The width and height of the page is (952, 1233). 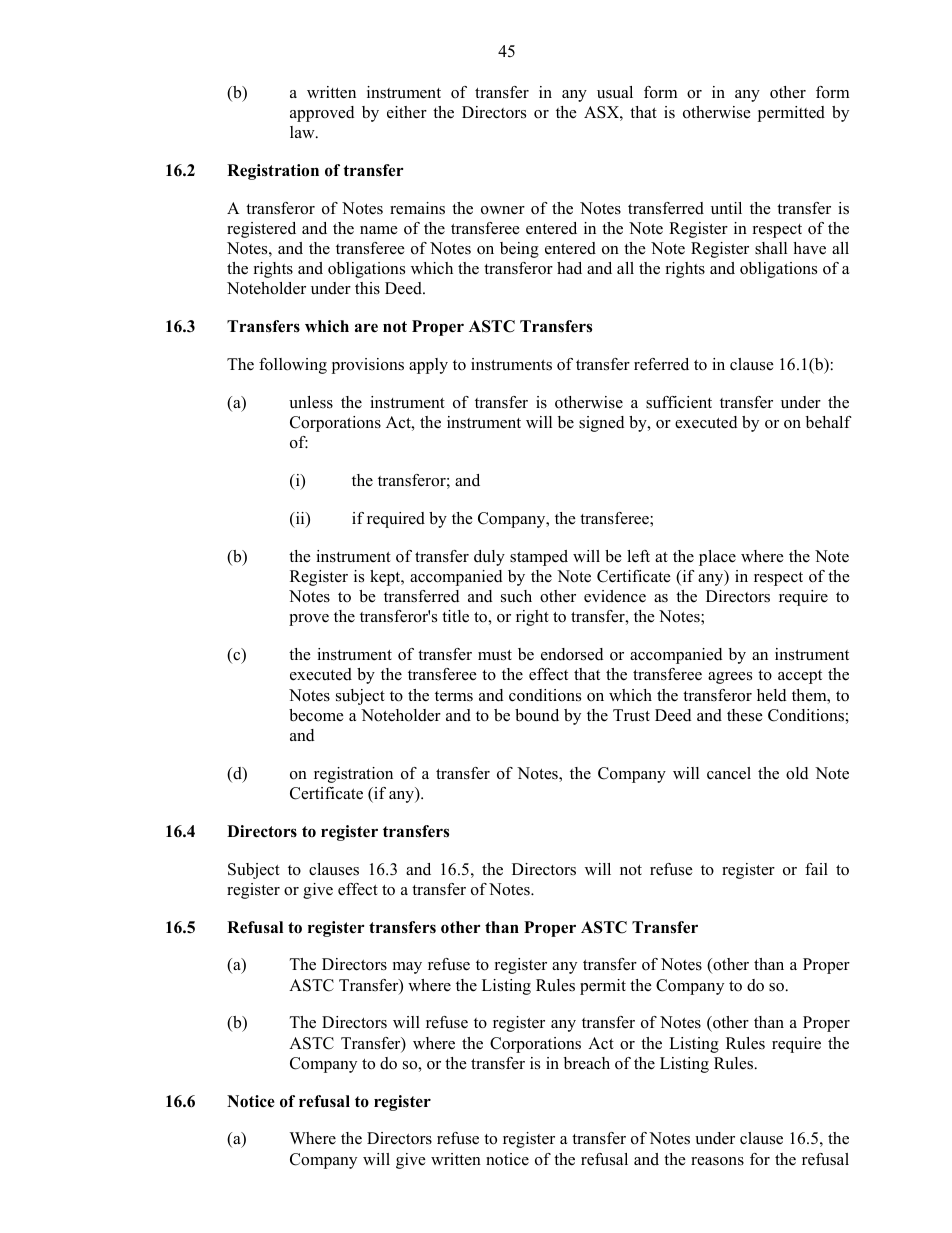 I want to click on accept, so click(x=800, y=677).
